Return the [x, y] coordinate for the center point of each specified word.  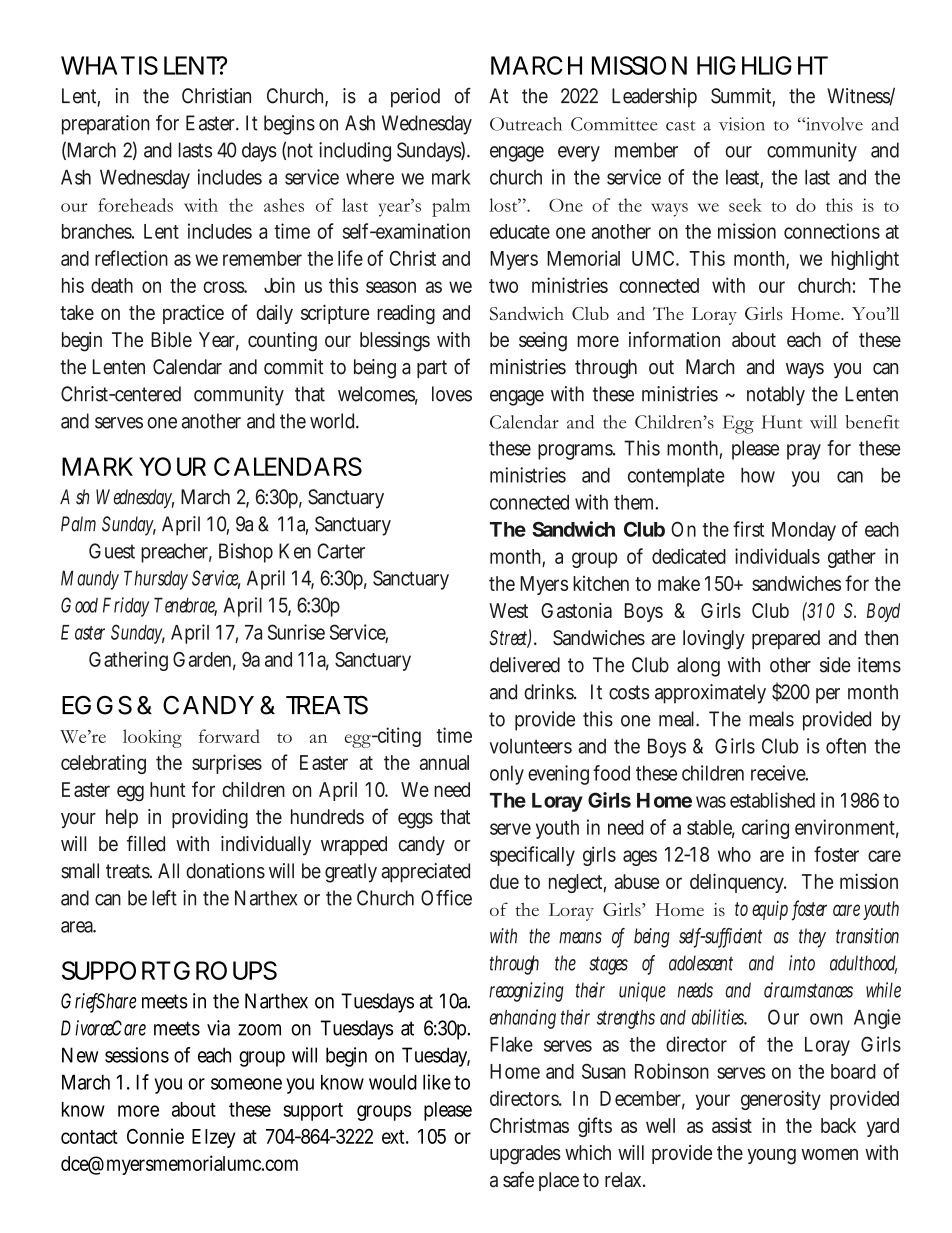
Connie [155, 1136]
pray [804, 452]
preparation [106, 125]
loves [452, 394]
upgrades [525, 1155]
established [772, 800]
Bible [171, 339]
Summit [743, 97]
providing [210, 819]
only [507, 775]
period [415, 98]
